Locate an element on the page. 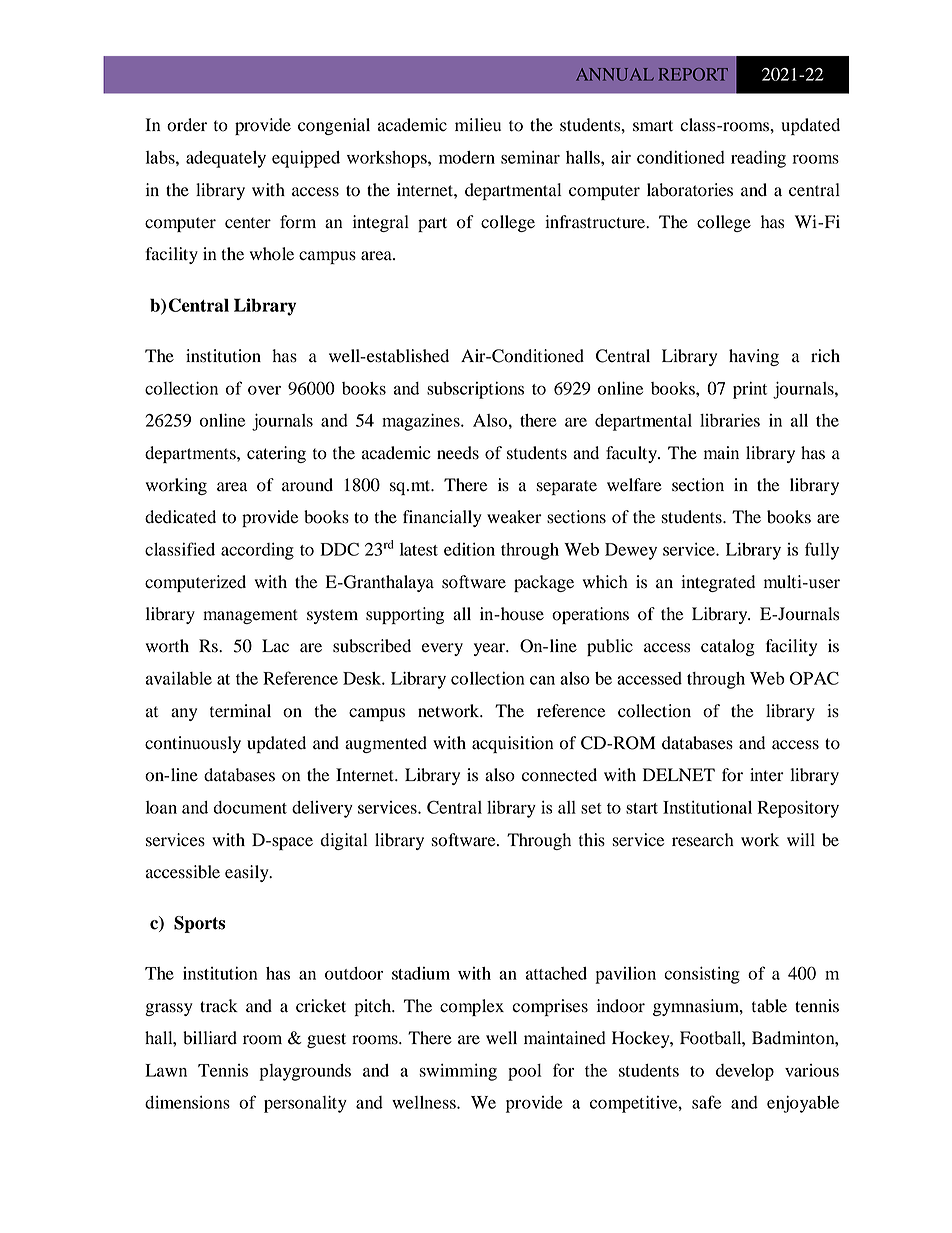  order is located at coordinates (187, 125).
